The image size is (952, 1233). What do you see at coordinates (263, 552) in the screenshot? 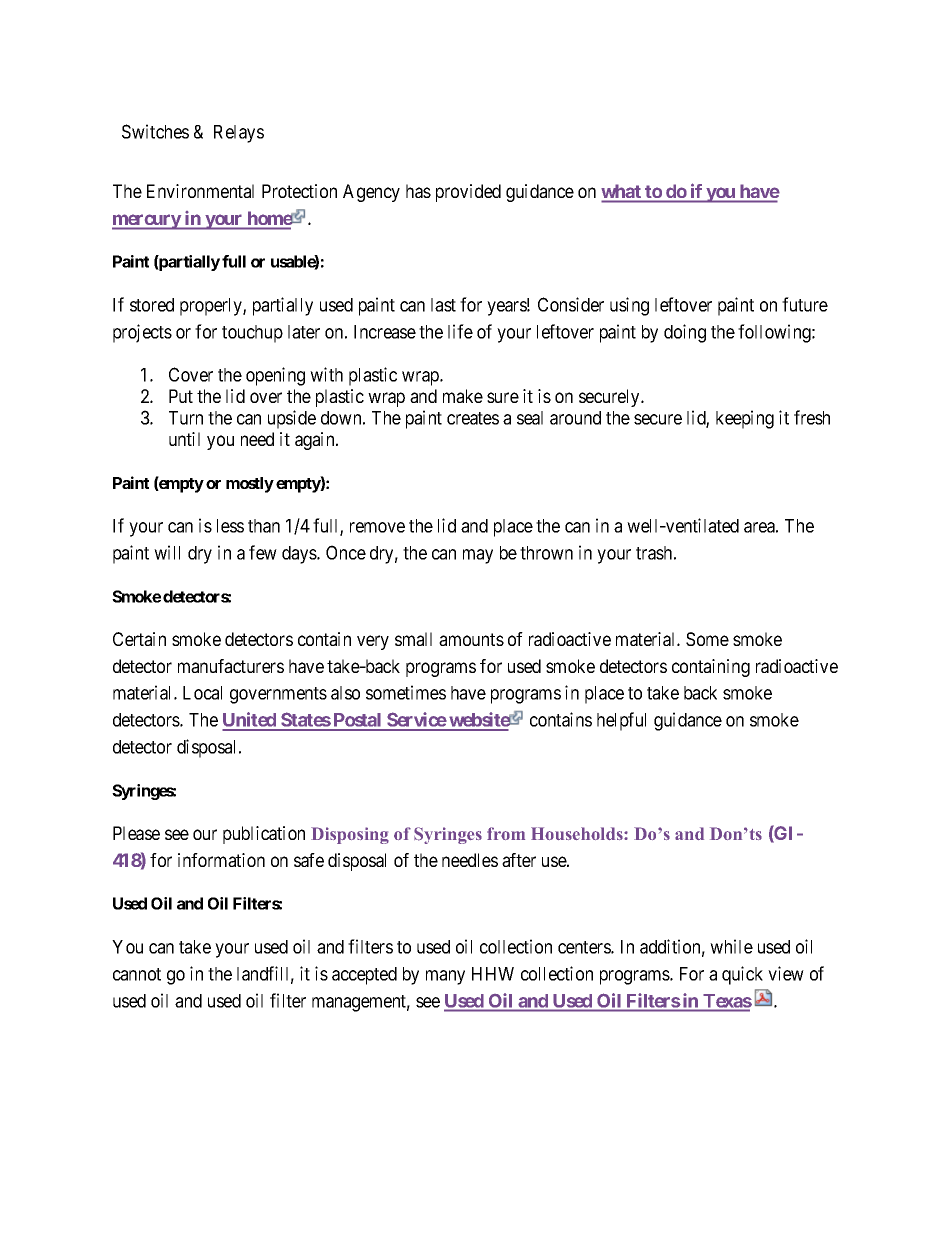
I see `few` at bounding box center [263, 552].
